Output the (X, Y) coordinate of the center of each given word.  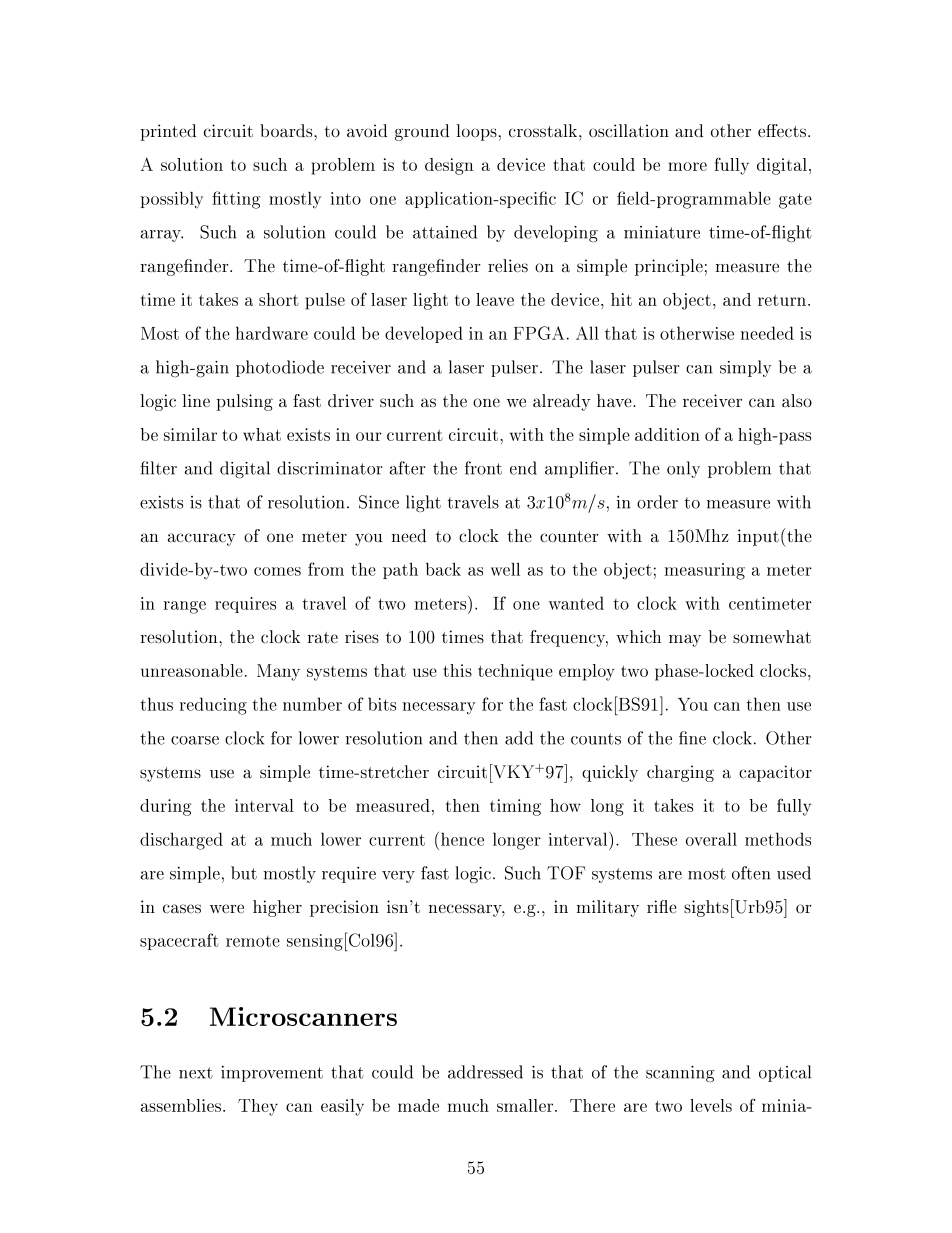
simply (746, 368)
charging (680, 773)
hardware (272, 333)
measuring (705, 571)
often (751, 873)
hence (462, 839)
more (687, 166)
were (227, 908)
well (505, 569)
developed (424, 334)
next (196, 1073)
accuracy (202, 539)
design (449, 166)
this (457, 670)
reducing (213, 706)
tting (240, 200)
